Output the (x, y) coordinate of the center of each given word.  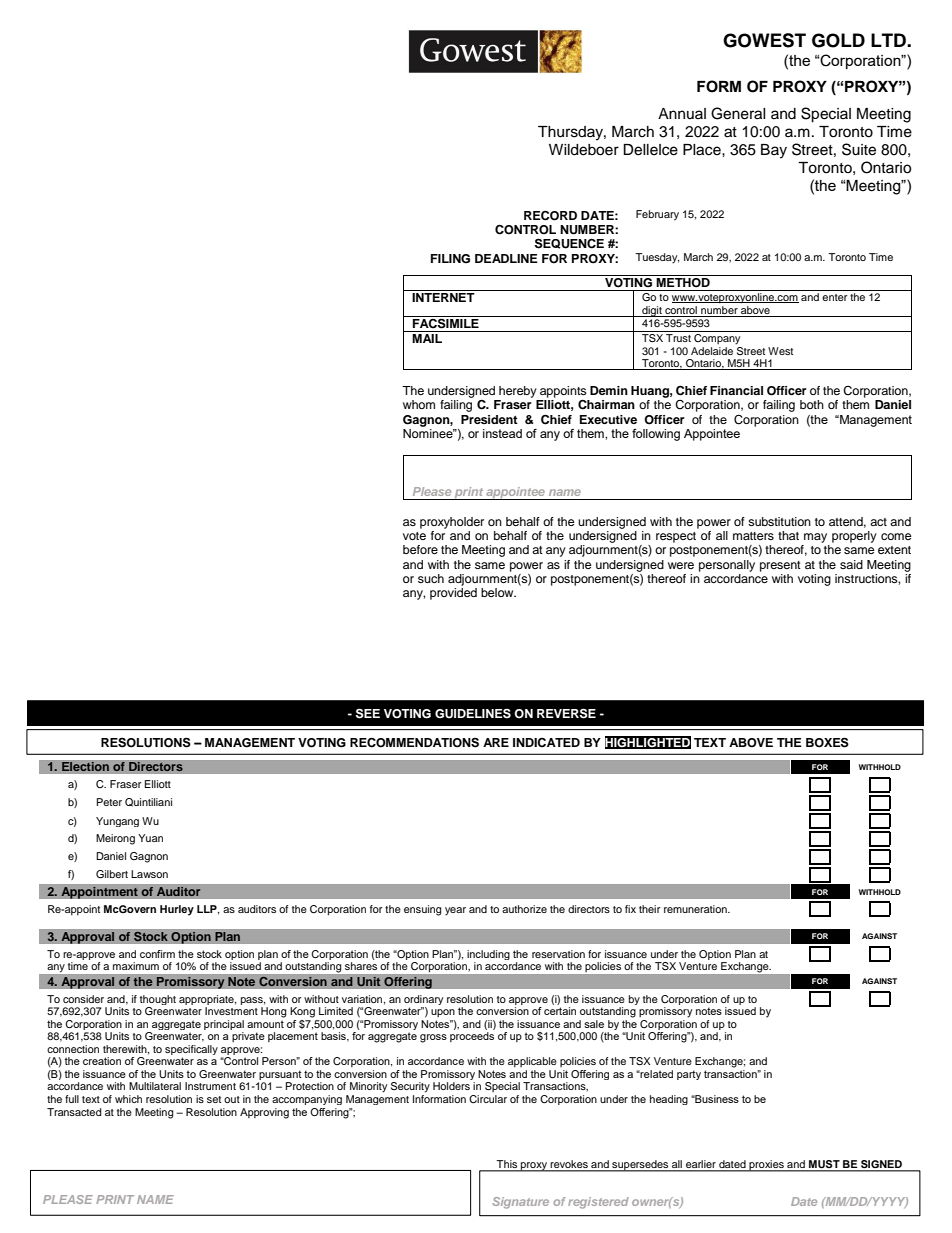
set (214, 1099)
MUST (824, 1165)
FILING (450, 259)
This (507, 1165)
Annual (682, 113)
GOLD (838, 40)
